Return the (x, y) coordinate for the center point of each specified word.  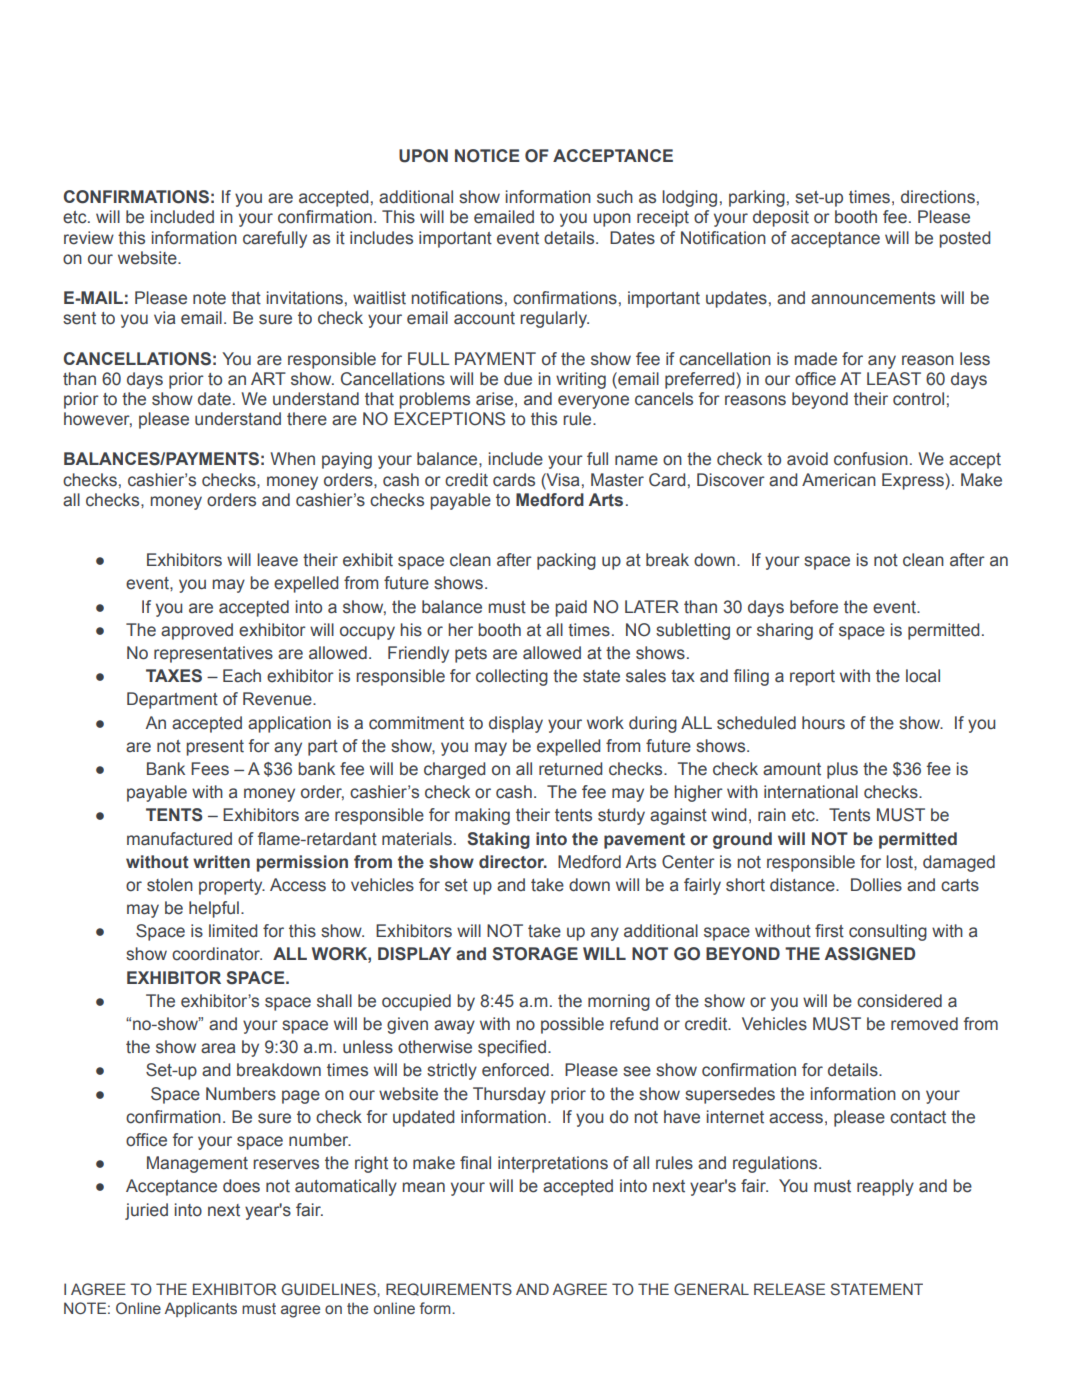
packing (566, 561)
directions (938, 197)
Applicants (201, 1309)
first (829, 931)
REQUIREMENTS (449, 1289)
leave (277, 560)
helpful (214, 909)
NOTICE (487, 156)
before (814, 607)
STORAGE (535, 954)
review (89, 238)
